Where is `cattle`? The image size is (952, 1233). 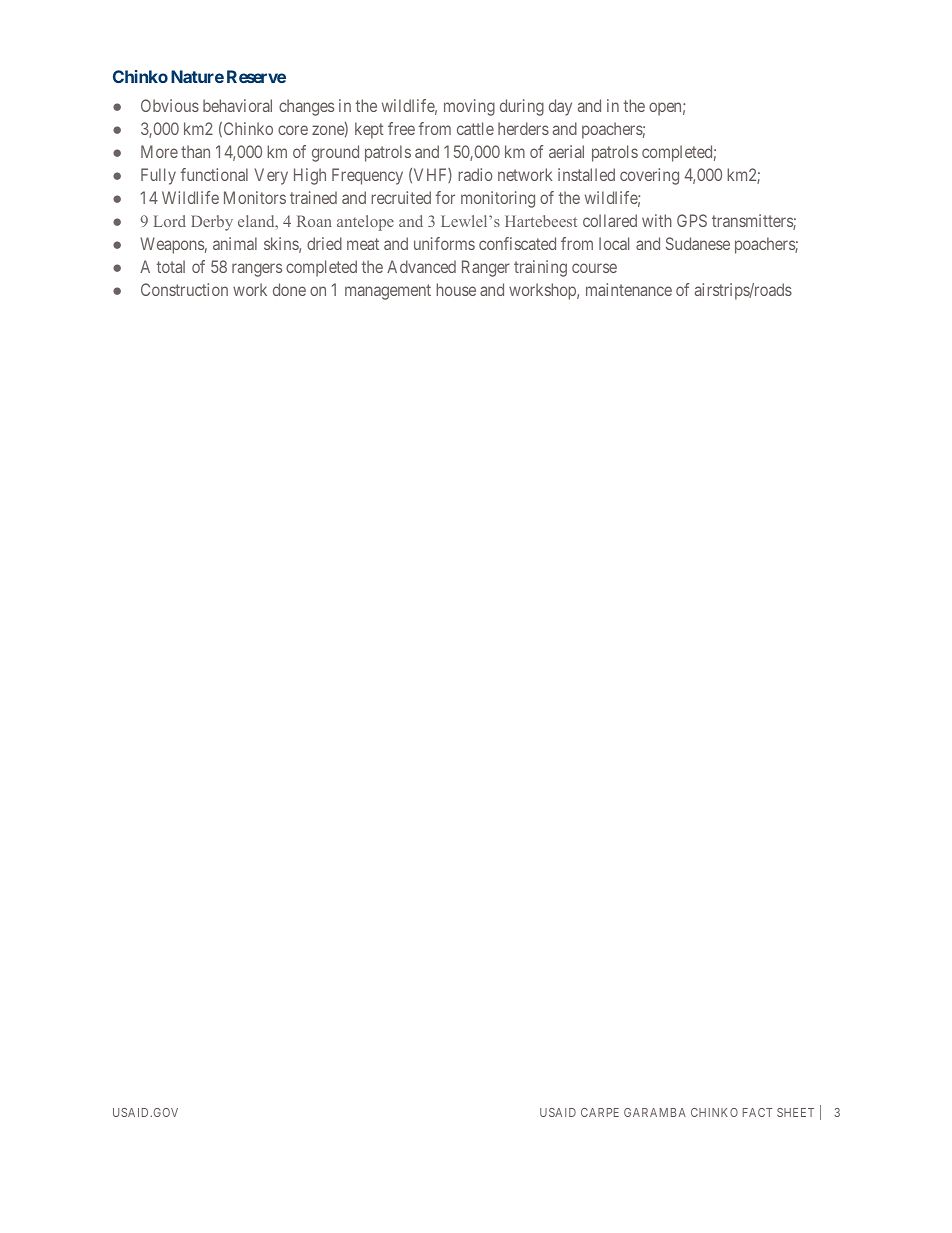 cattle is located at coordinates (475, 128).
